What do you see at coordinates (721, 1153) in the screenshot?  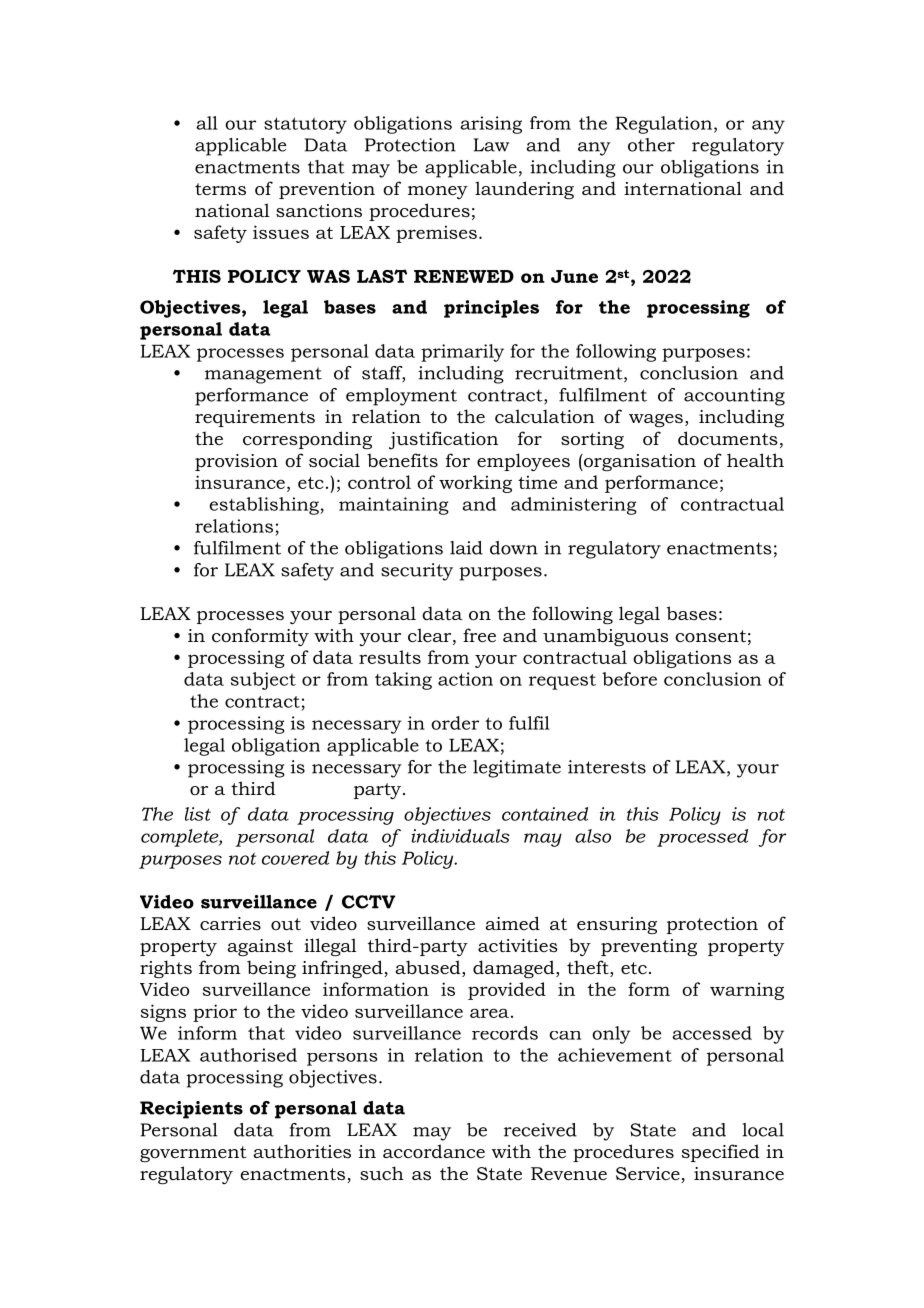 I see `specified` at bounding box center [721, 1153].
